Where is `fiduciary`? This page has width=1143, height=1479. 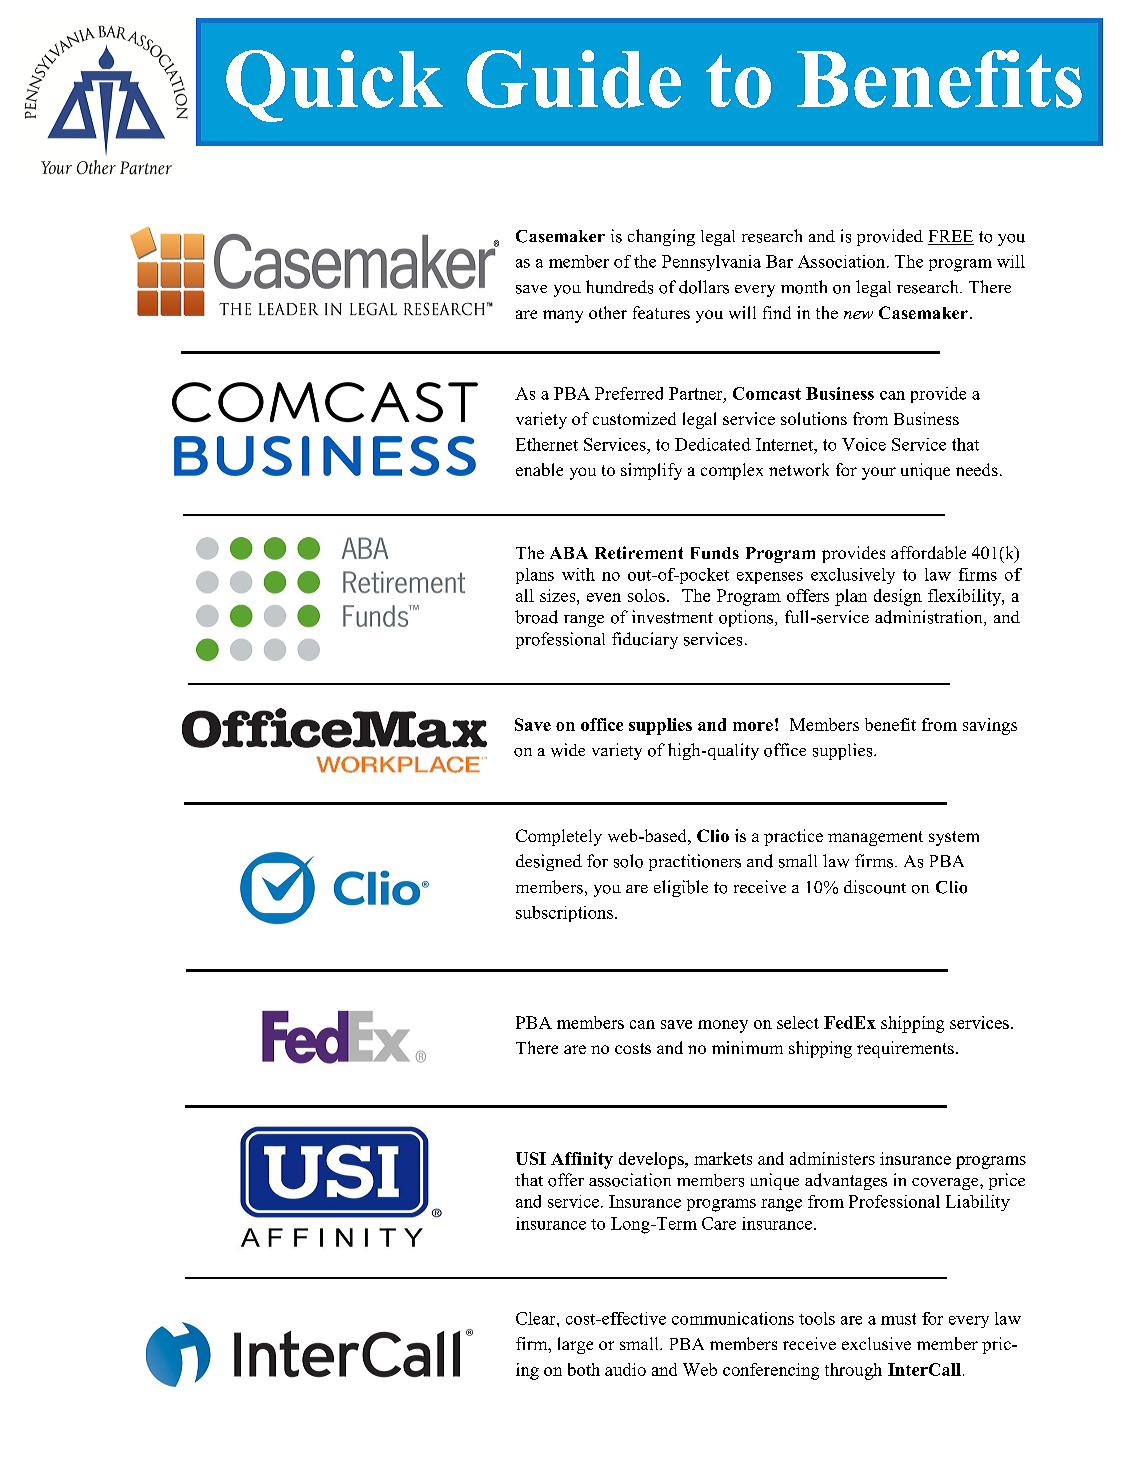 fiduciary is located at coordinates (645, 640).
